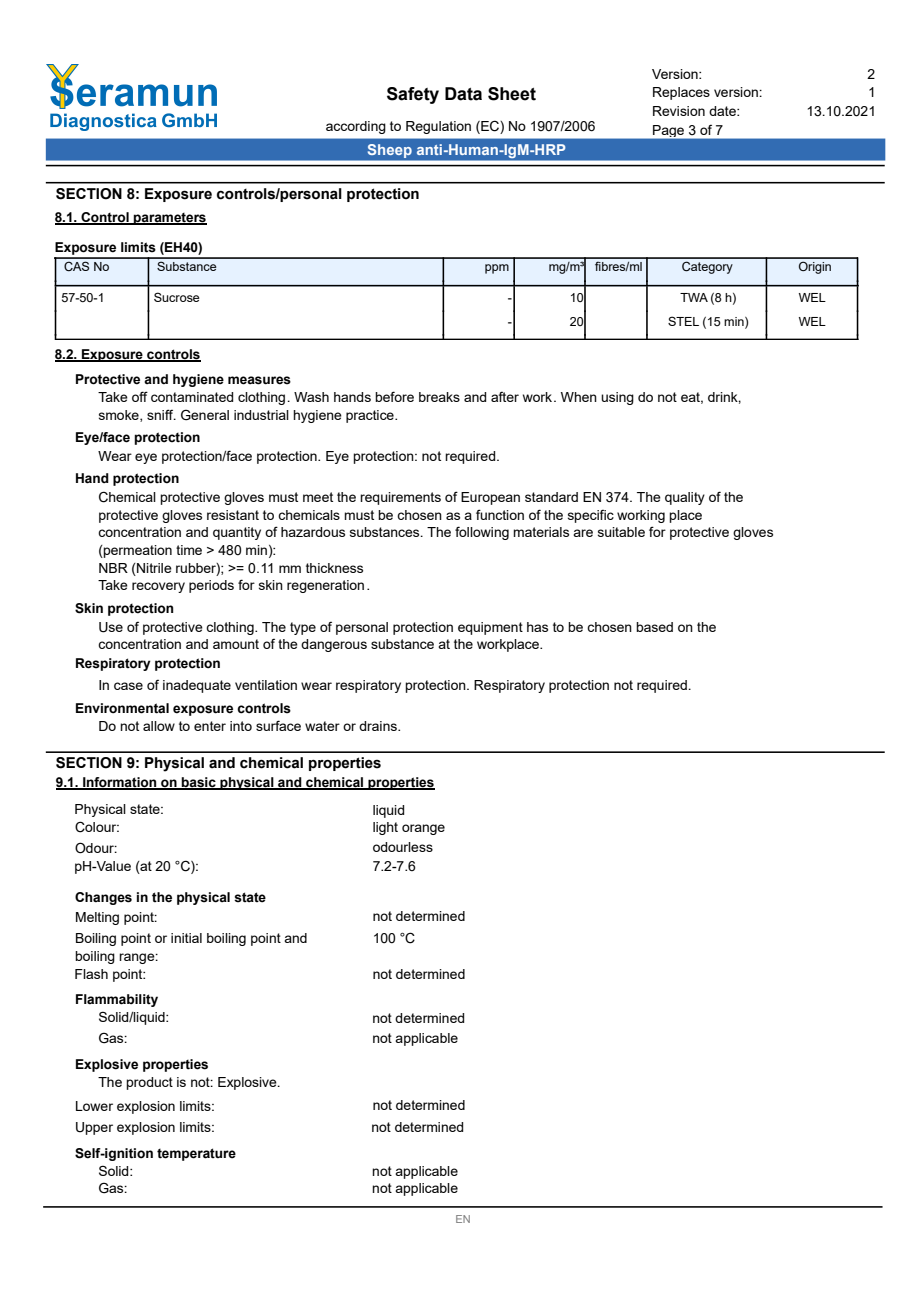 Image resolution: width=924 pixels, height=1307 pixels. Describe the element at coordinates (149, 1083) in the screenshot. I see `product` at that location.
